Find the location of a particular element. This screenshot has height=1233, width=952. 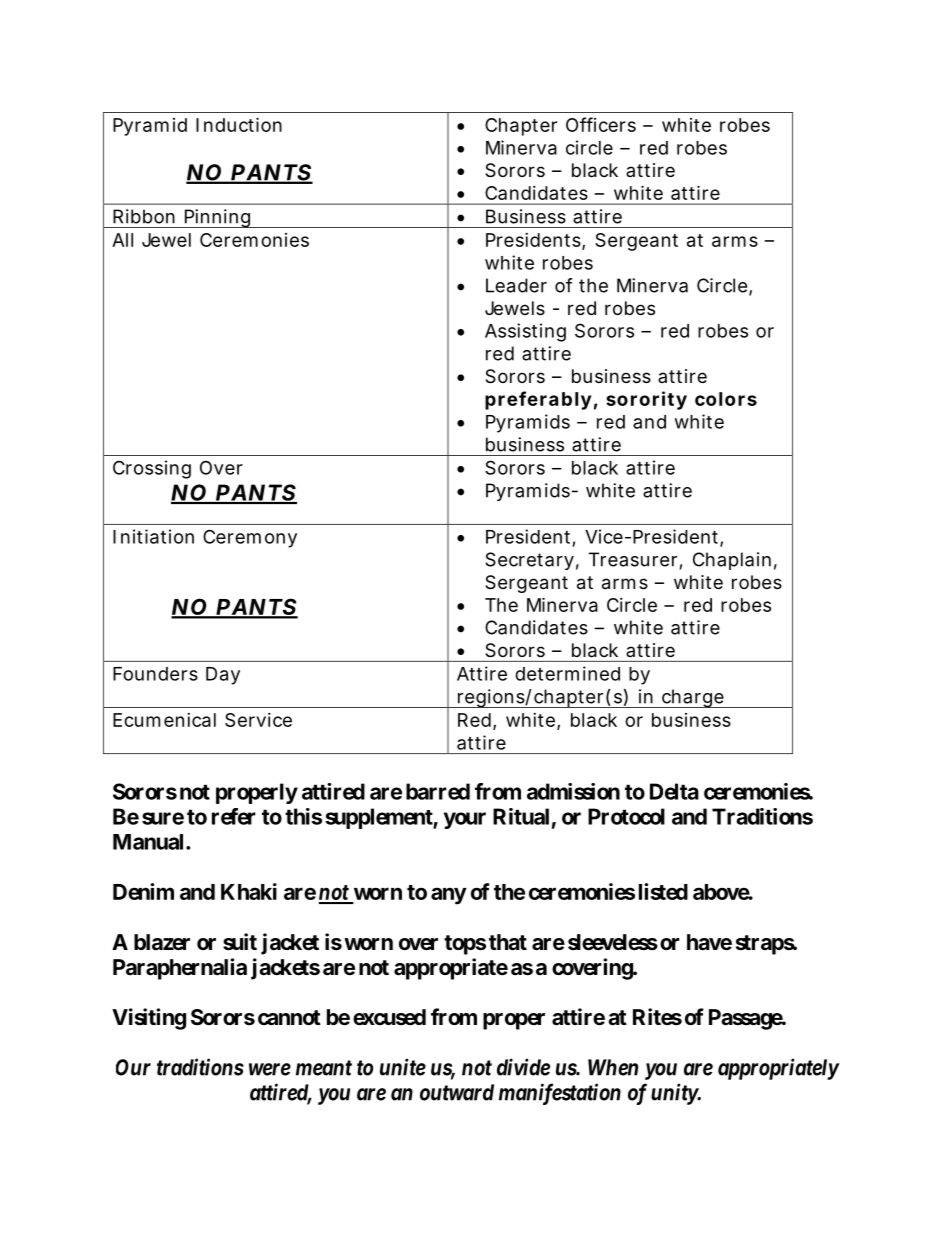

barred is located at coordinates (438, 791).
